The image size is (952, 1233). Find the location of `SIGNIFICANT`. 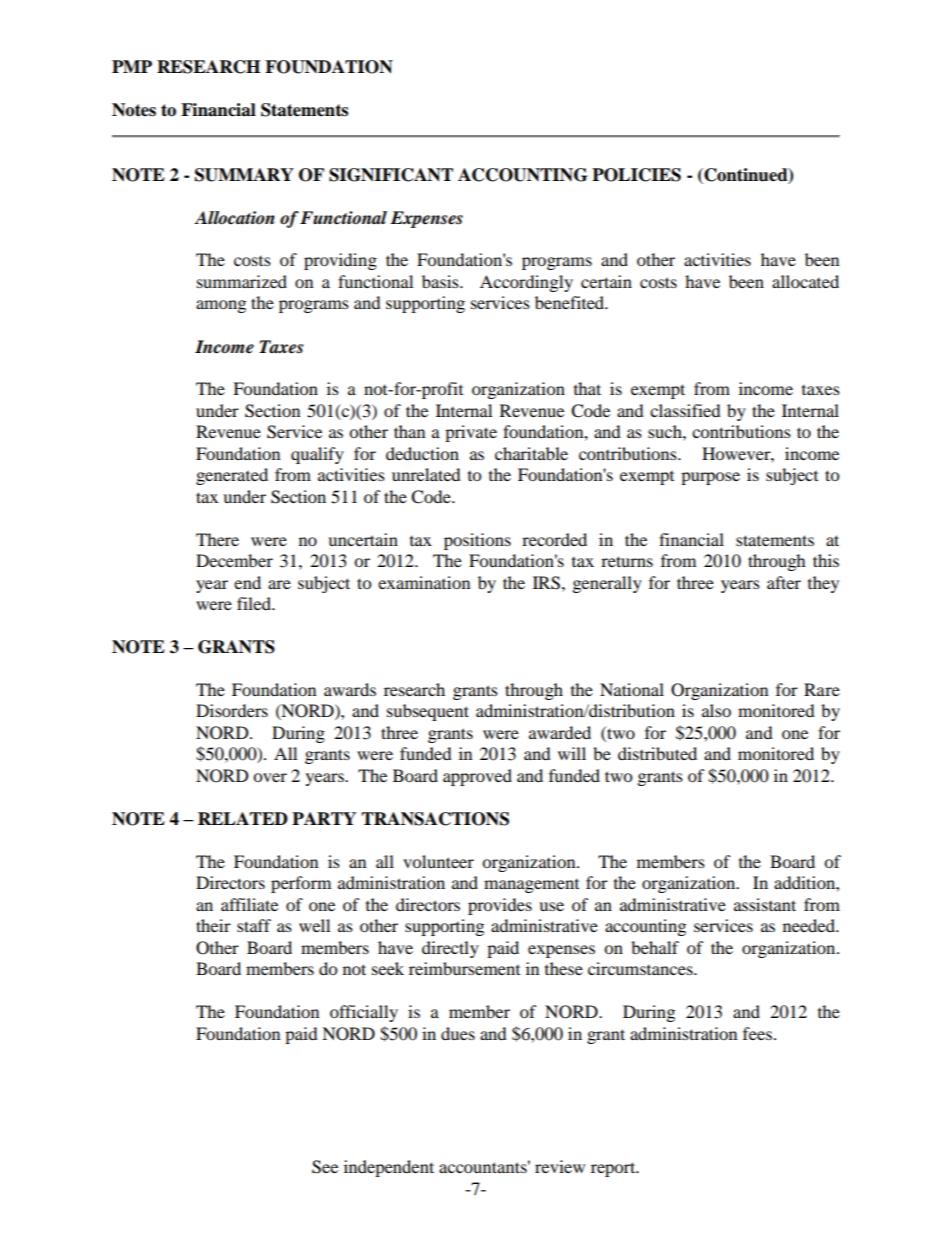

SIGNIFICANT is located at coordinates (391, 175).
